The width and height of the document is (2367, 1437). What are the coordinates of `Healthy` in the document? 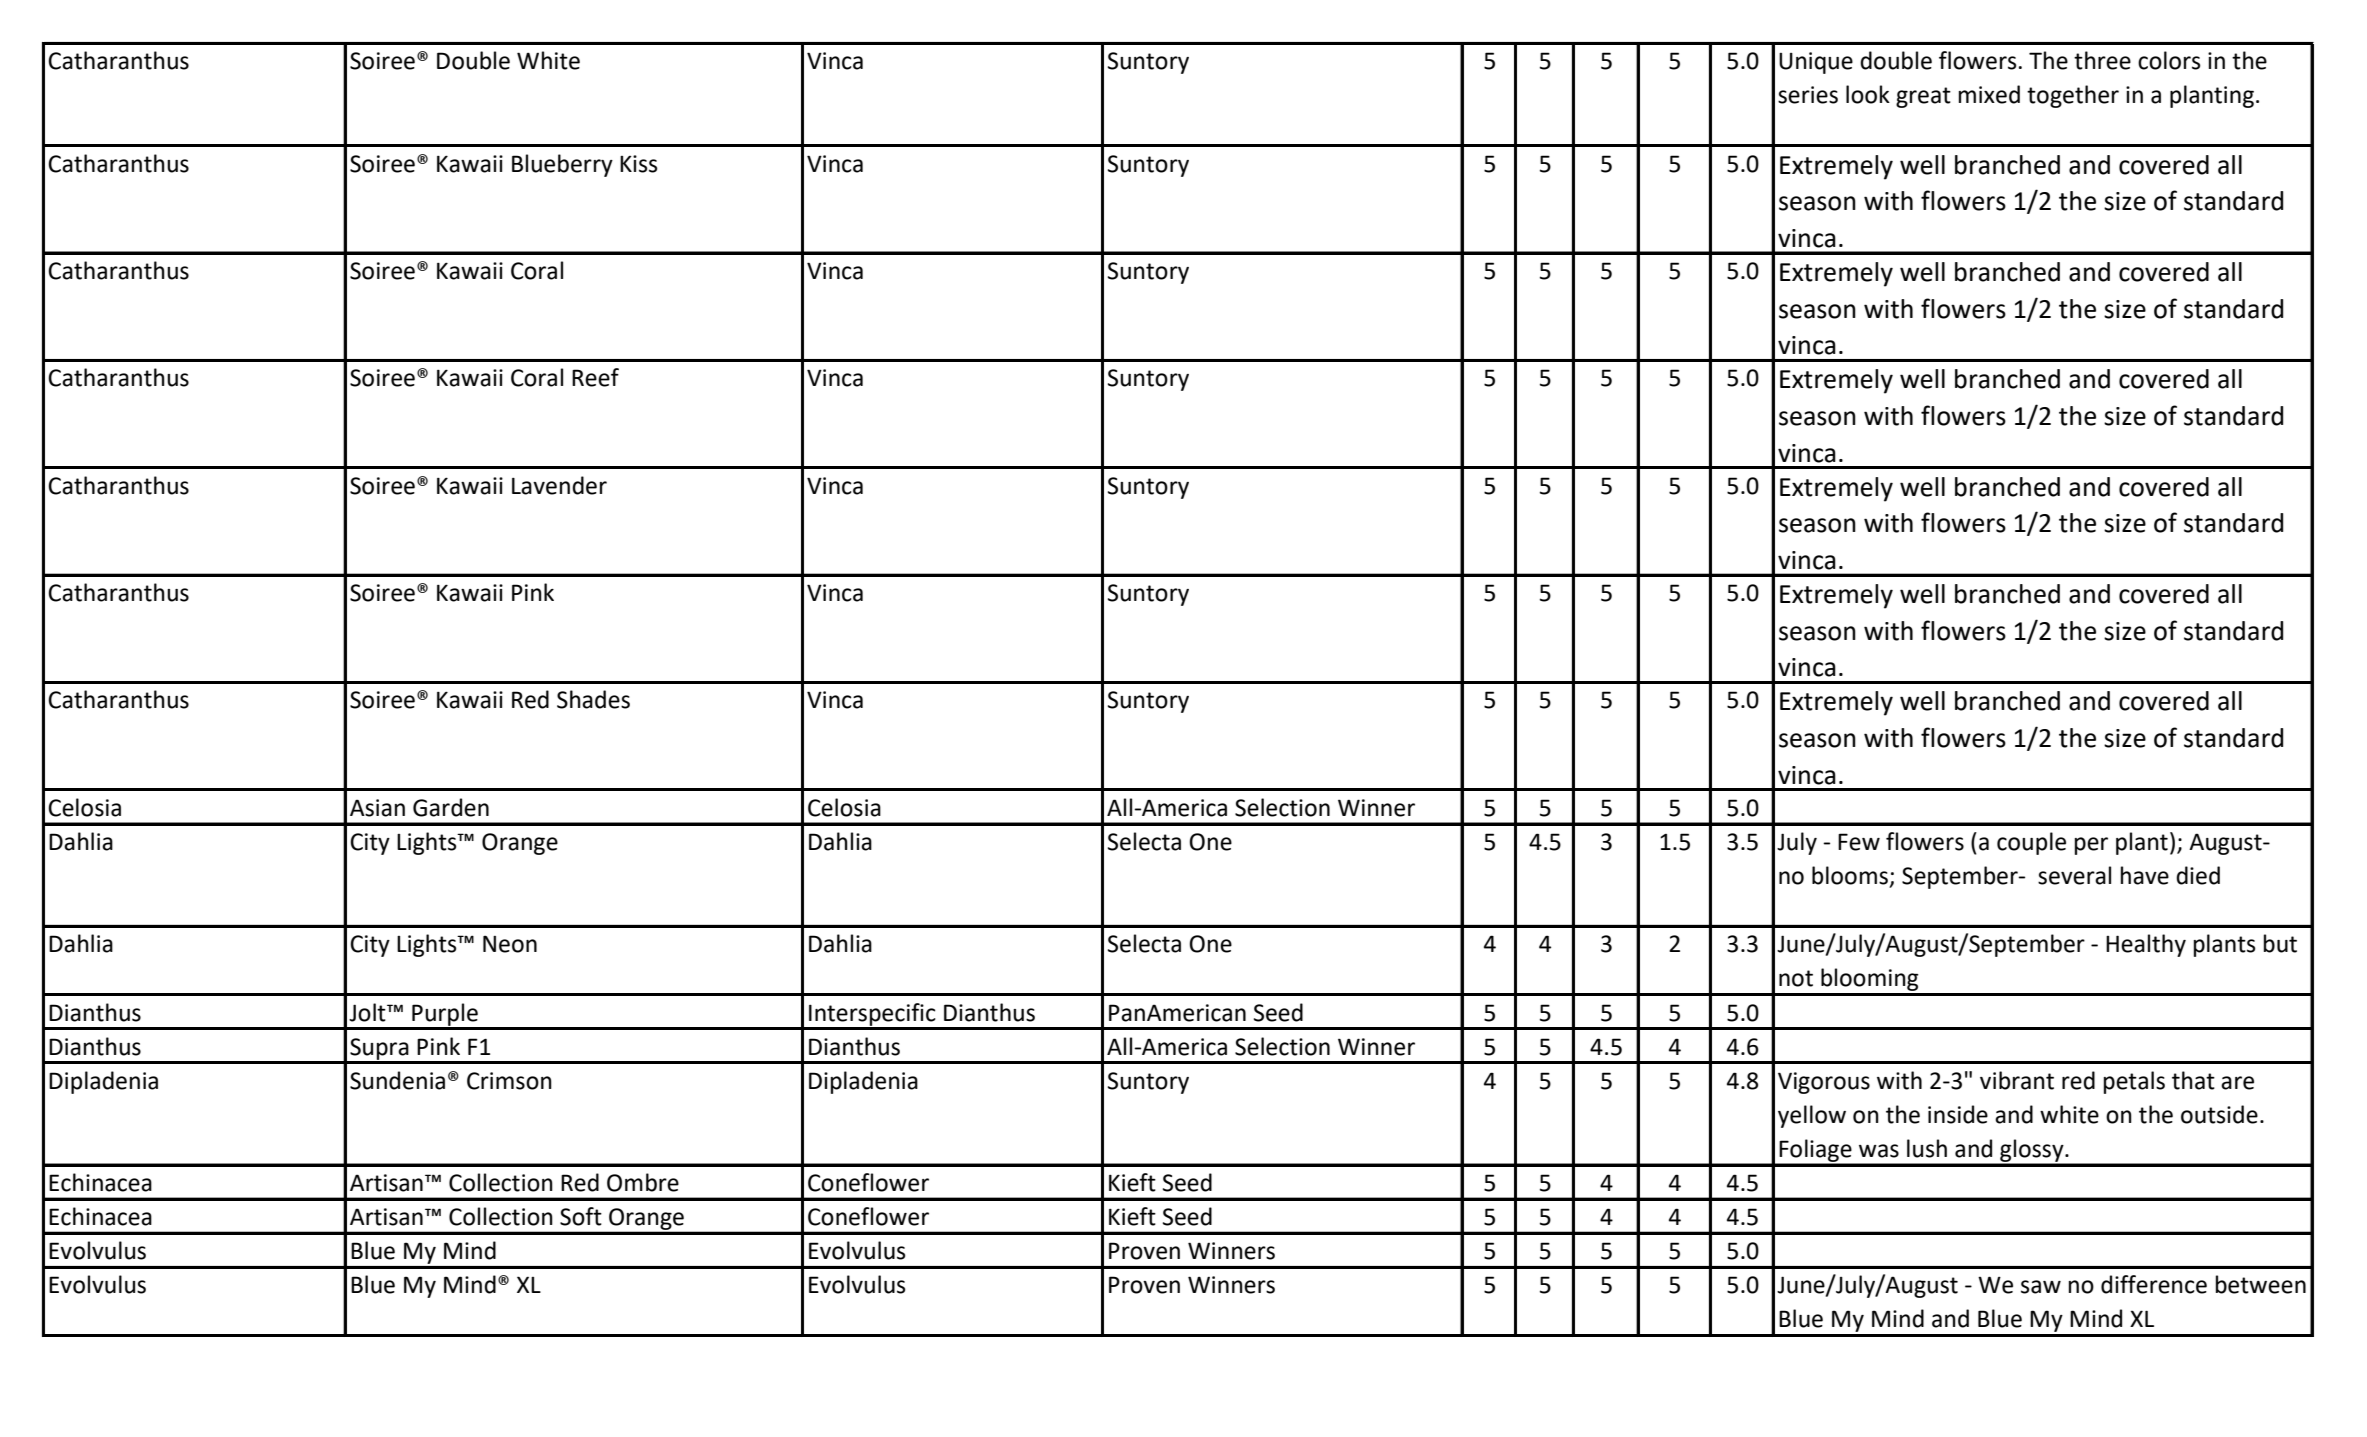 It's located at (2146, 945).
